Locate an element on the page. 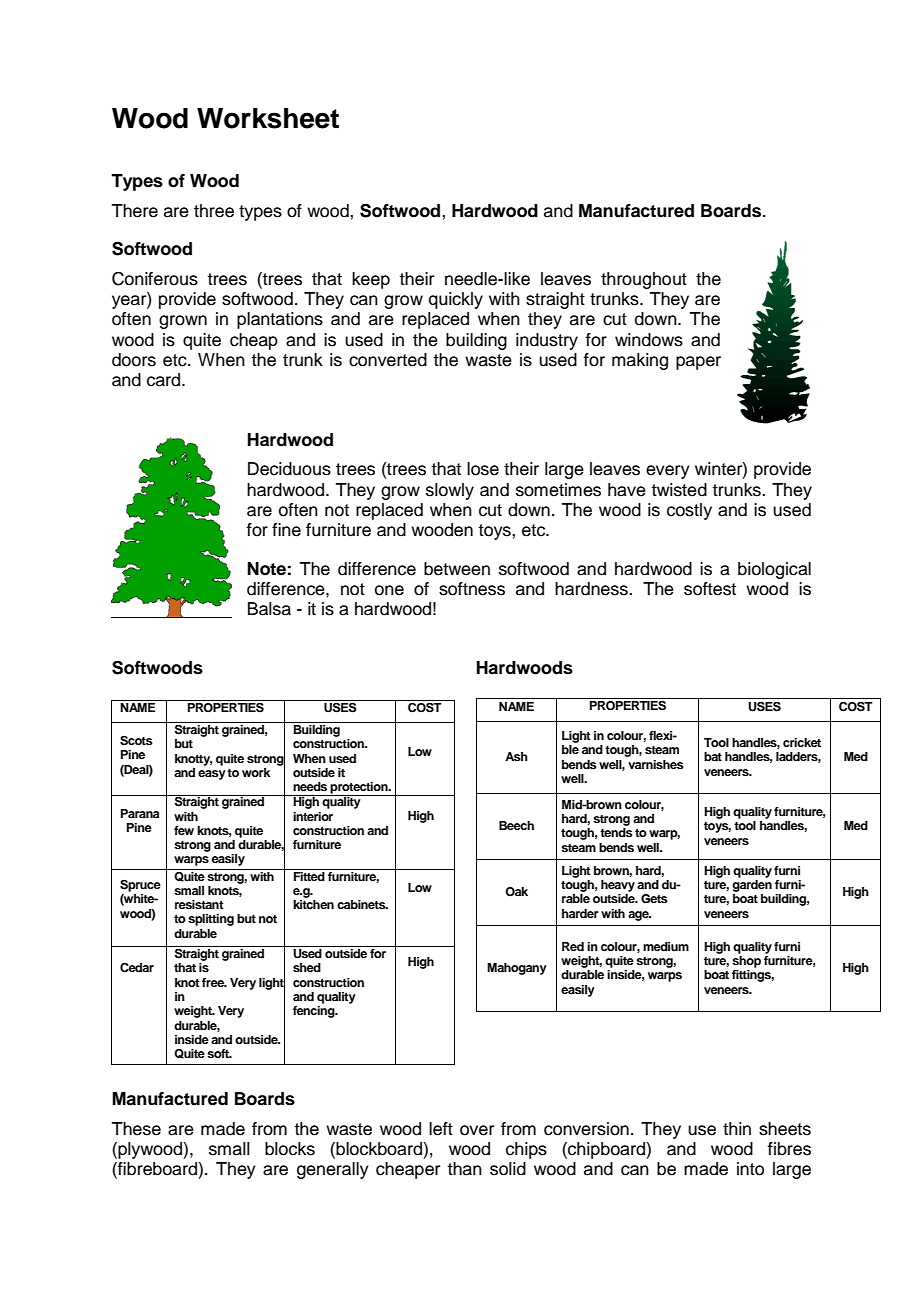 This document has width=924, height=1308. Balsa is located at coordinates (269, 609).
